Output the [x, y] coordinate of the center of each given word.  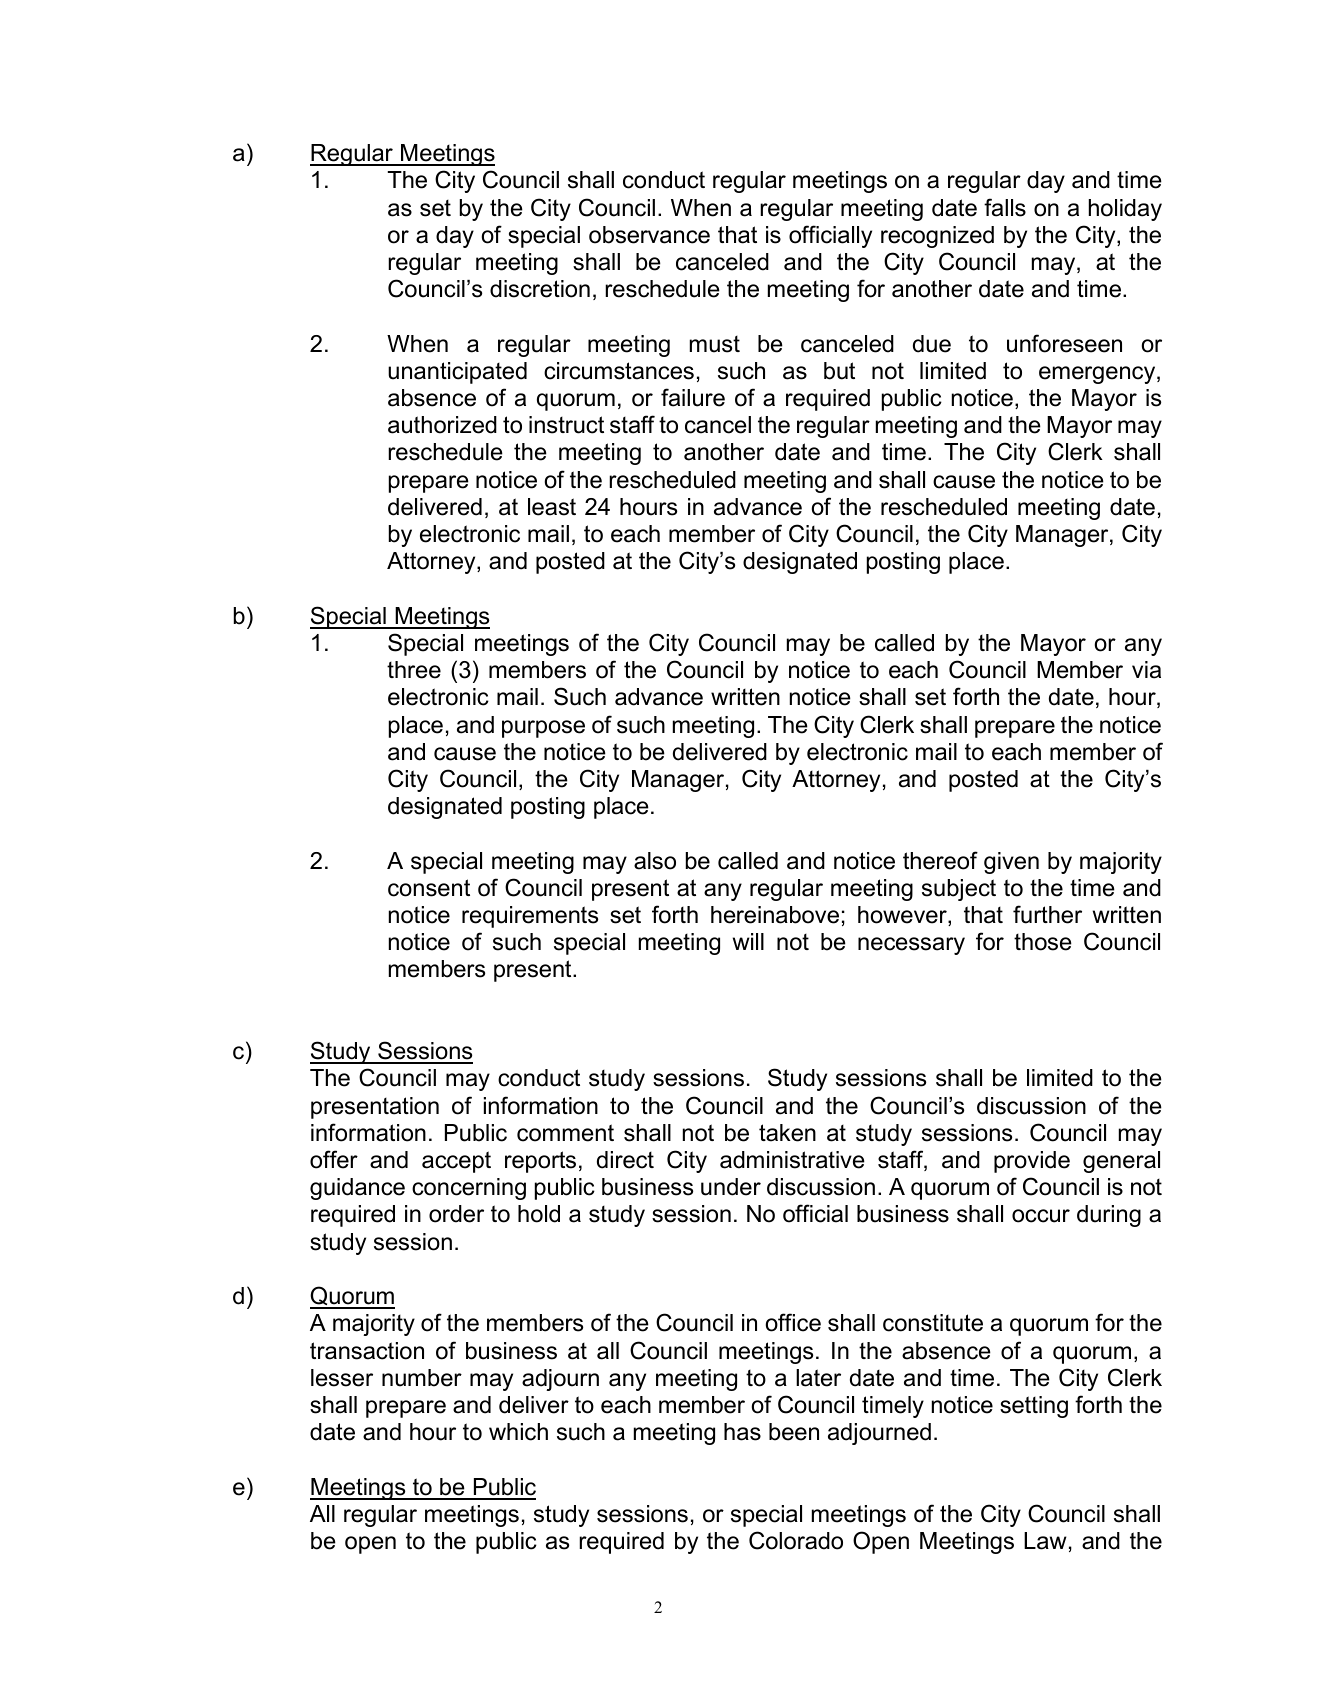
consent [429, 888]
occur [1041, 1216]
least [552, 507]
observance [649, 235]
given [1011, 863]
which [518, 1432]
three [414, 670]
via [1146, 670]
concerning [469, 1189]
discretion [540, 289]
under [731, 1187]
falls [1005, 207]
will [748, 941]
